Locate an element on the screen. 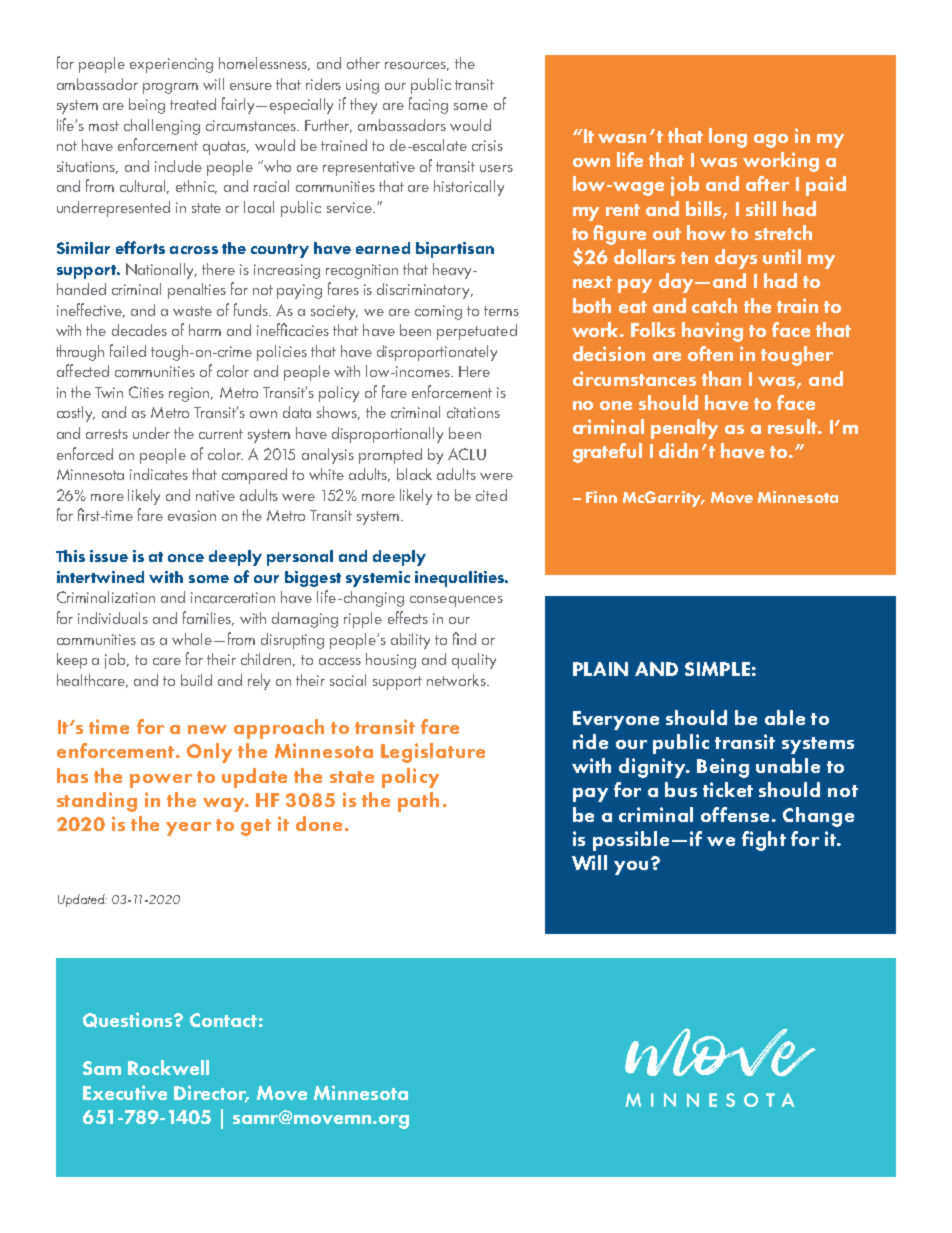  you is located at coordinates (631, 868).
